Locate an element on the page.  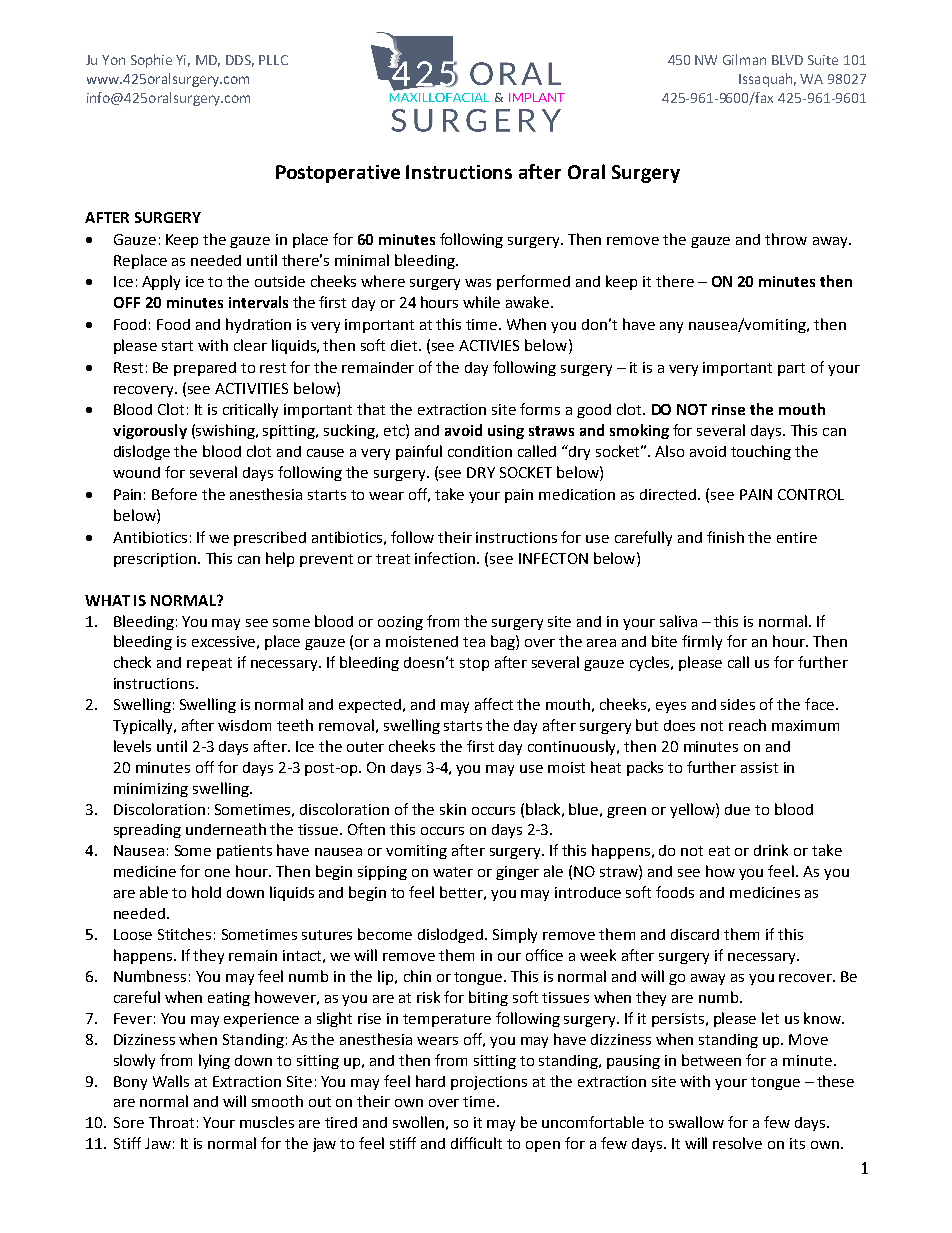
condition is located at coordinates (480, 451).
